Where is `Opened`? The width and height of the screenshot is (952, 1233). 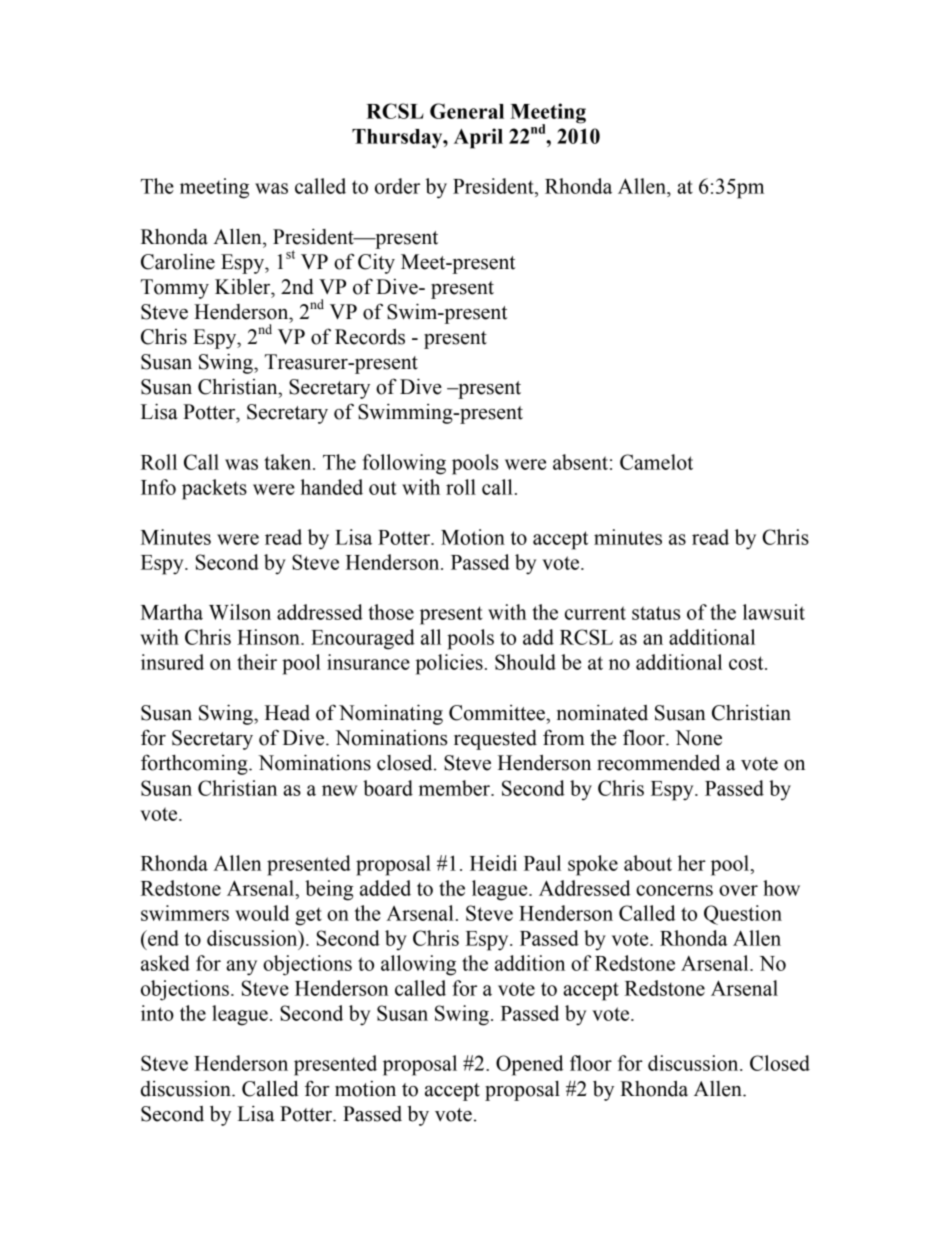
Opened is located at coordinates (530, 1065).
